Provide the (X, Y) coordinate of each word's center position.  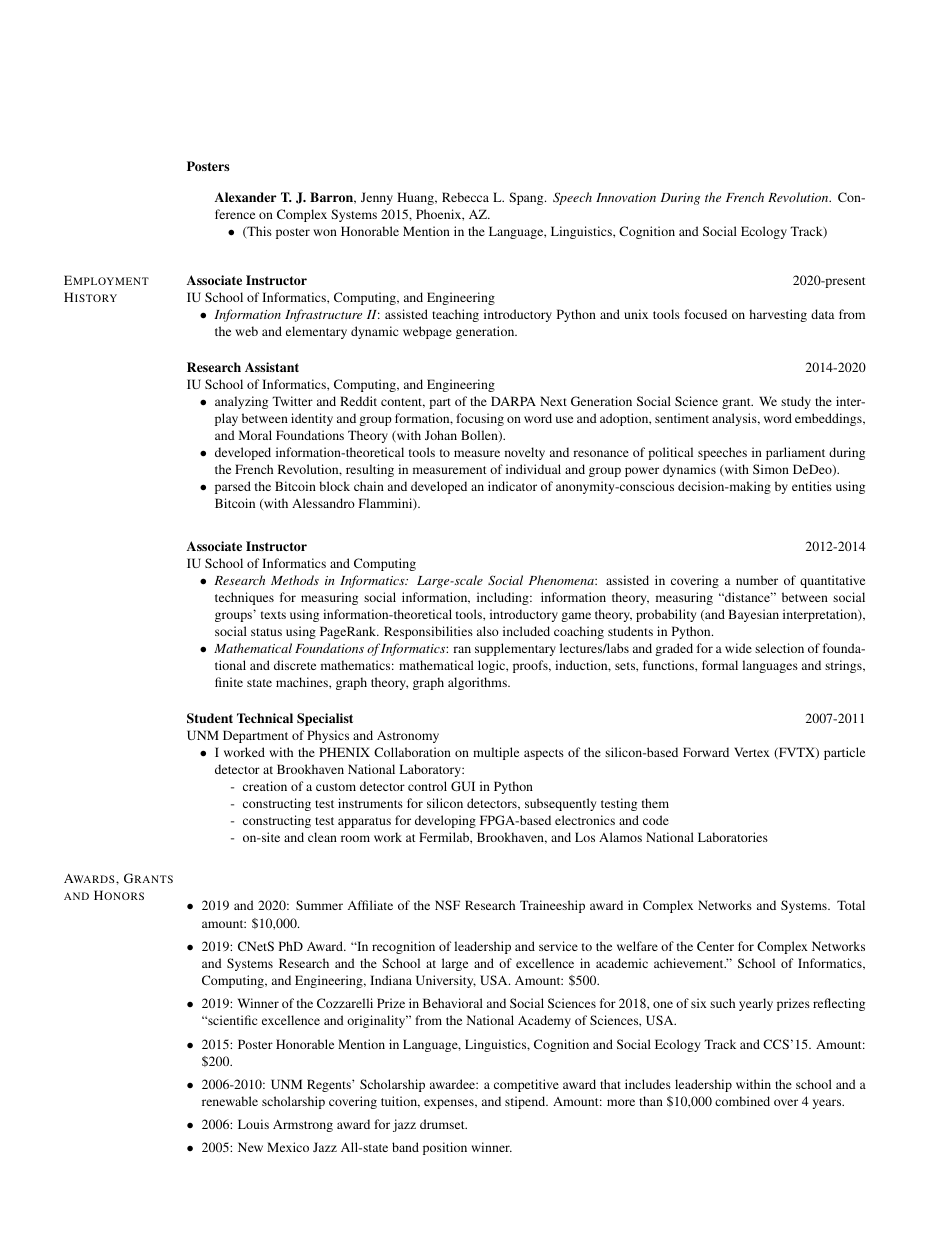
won (325, 232)
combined (742, 1101)
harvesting (778, 315)
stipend (526, 1102)
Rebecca (465, 197)
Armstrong (303, 1126)
